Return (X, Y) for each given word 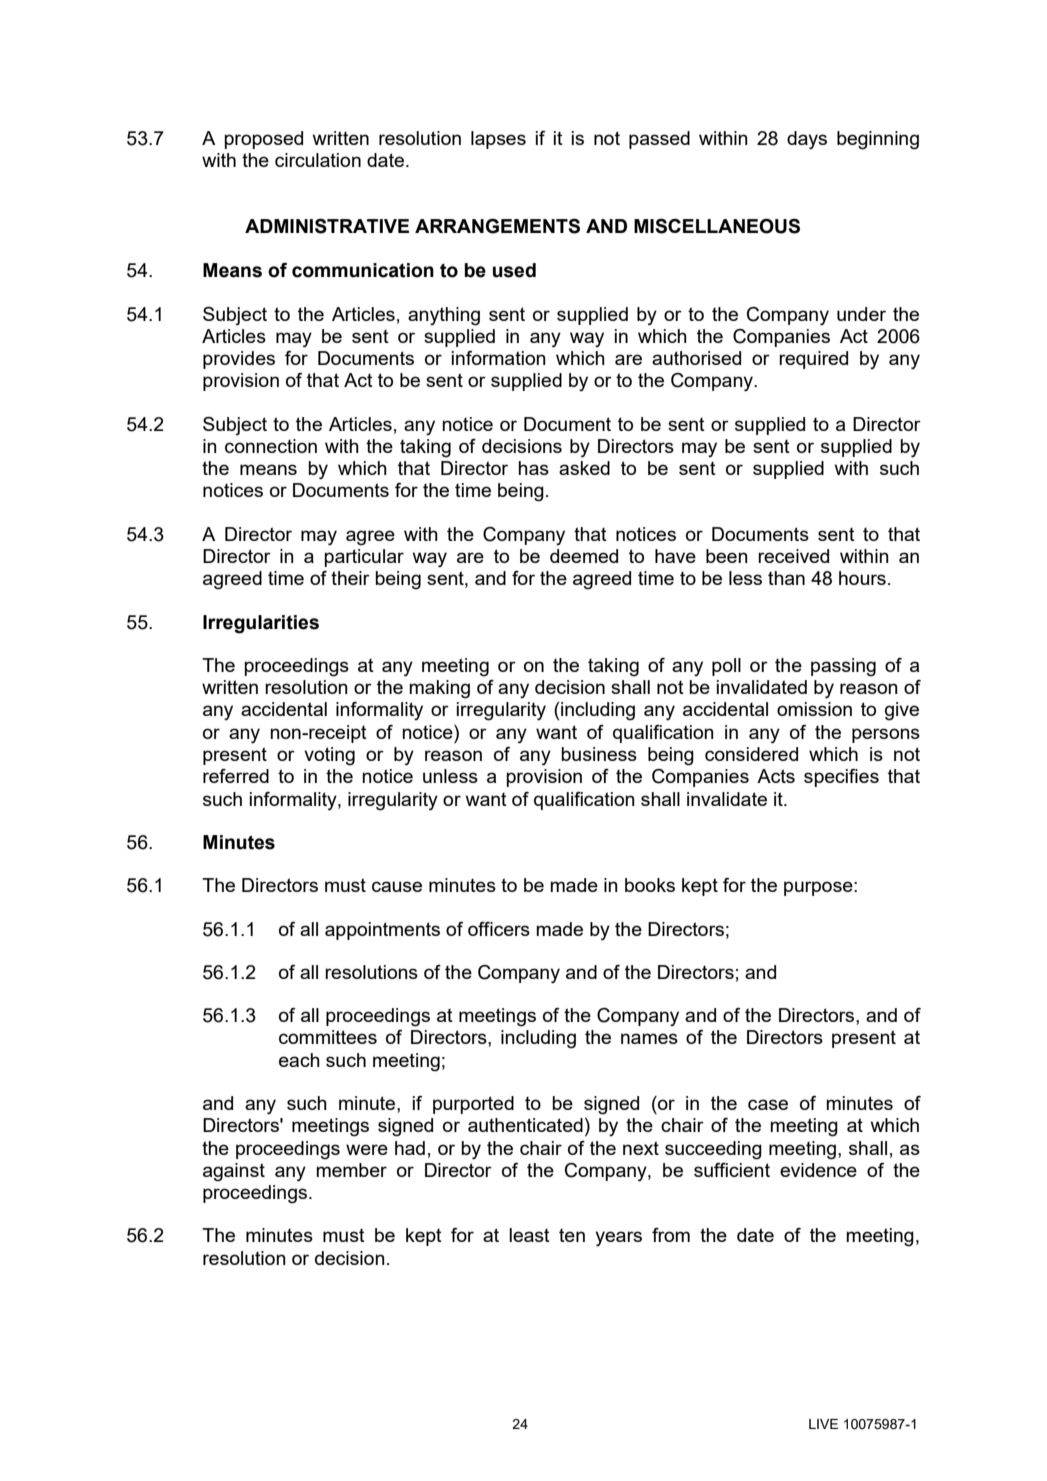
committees (328, 1037)
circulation (318, 160)
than (786, 578)
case (768, 1104)
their (350, 578)
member (351, 1170)
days (807, 140)
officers (499, 929)
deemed (584, 556)
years (618, 1239)
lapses (498, 140)
